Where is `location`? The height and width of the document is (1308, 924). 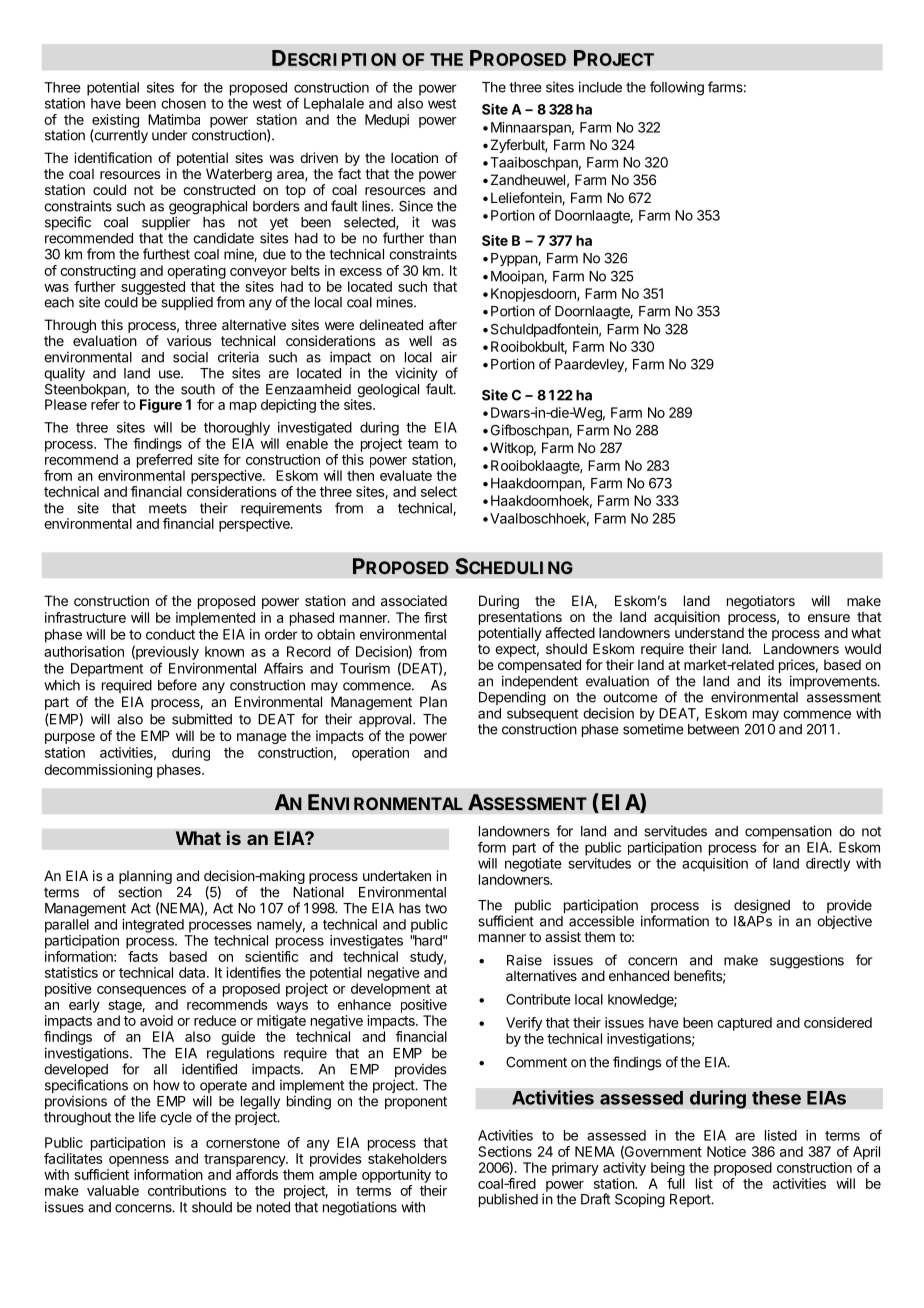 location is located at coordinates (414, 157).
